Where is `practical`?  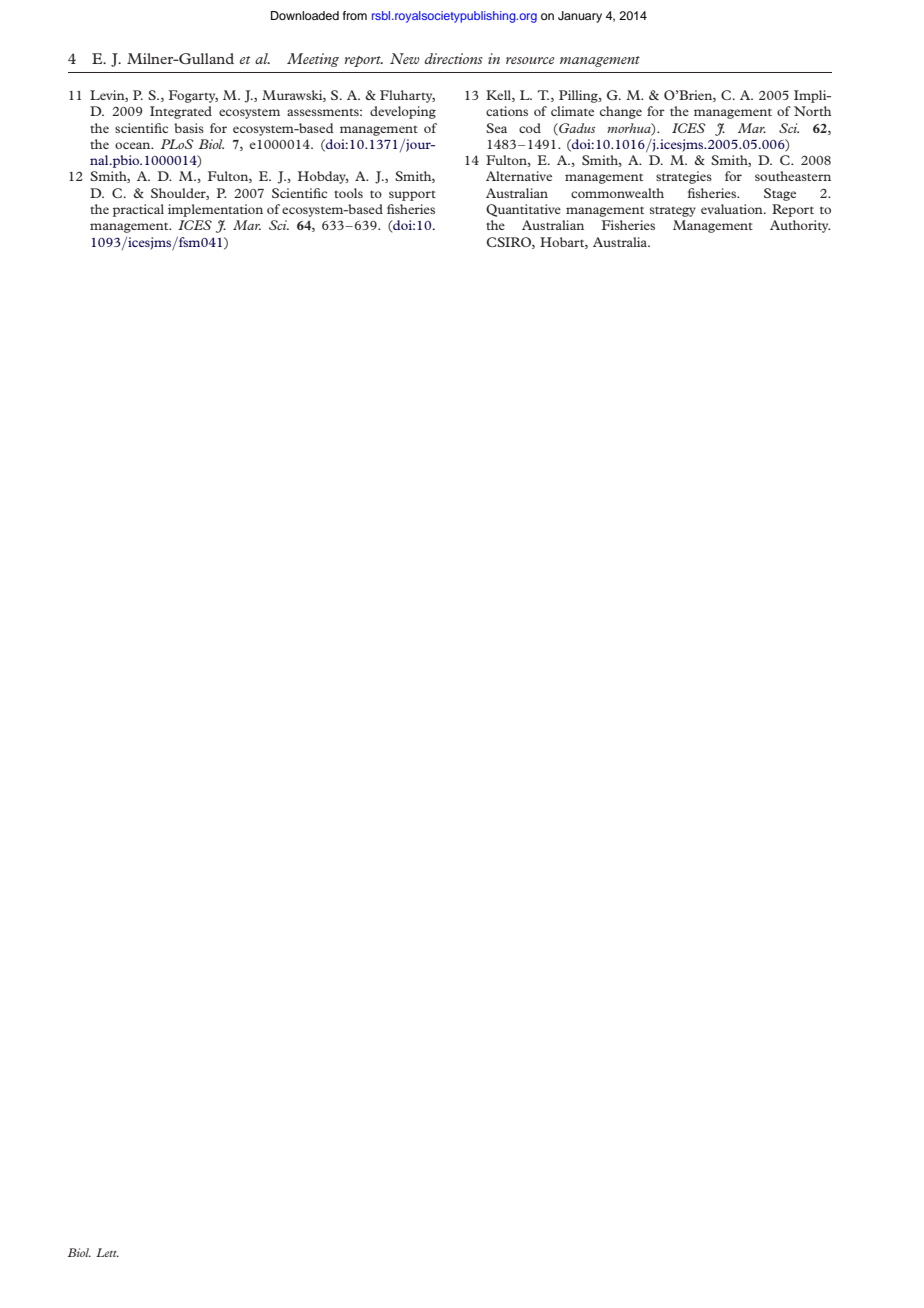 practical is located at coordinates (138, 210).
